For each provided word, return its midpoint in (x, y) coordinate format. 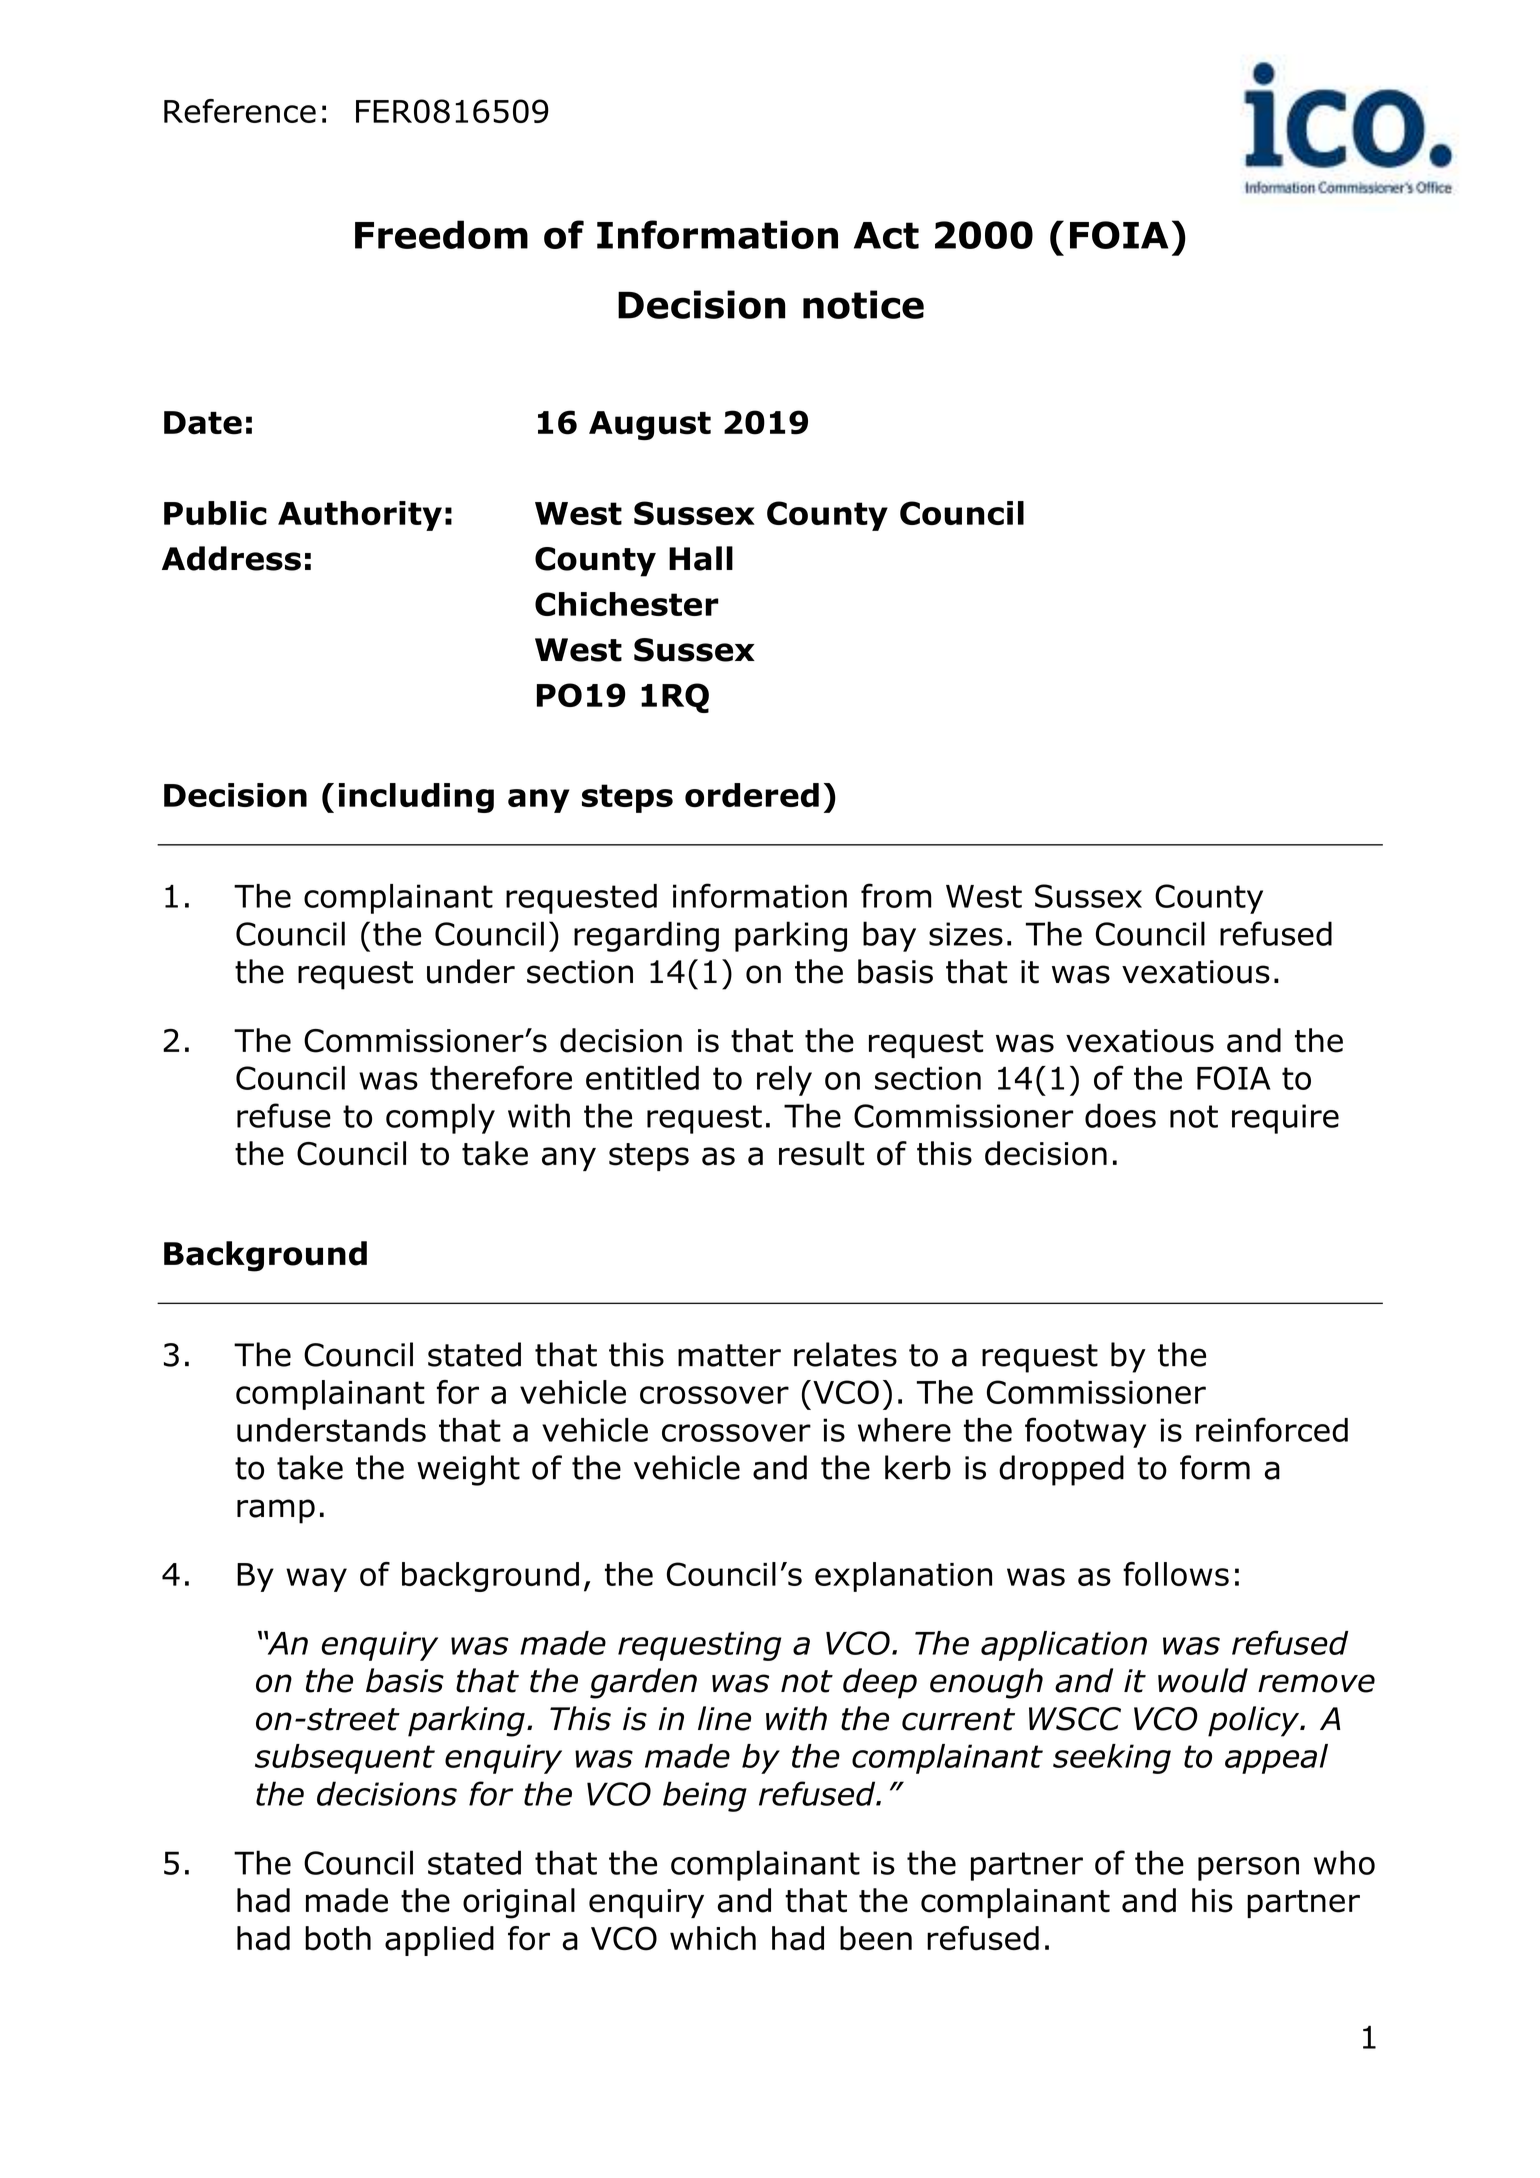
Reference (240, 111)
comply (440, 1118)
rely (784, 1081)
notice (863, 304)
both (338, 1938)
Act (886, 235)
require (1285, 1119)
